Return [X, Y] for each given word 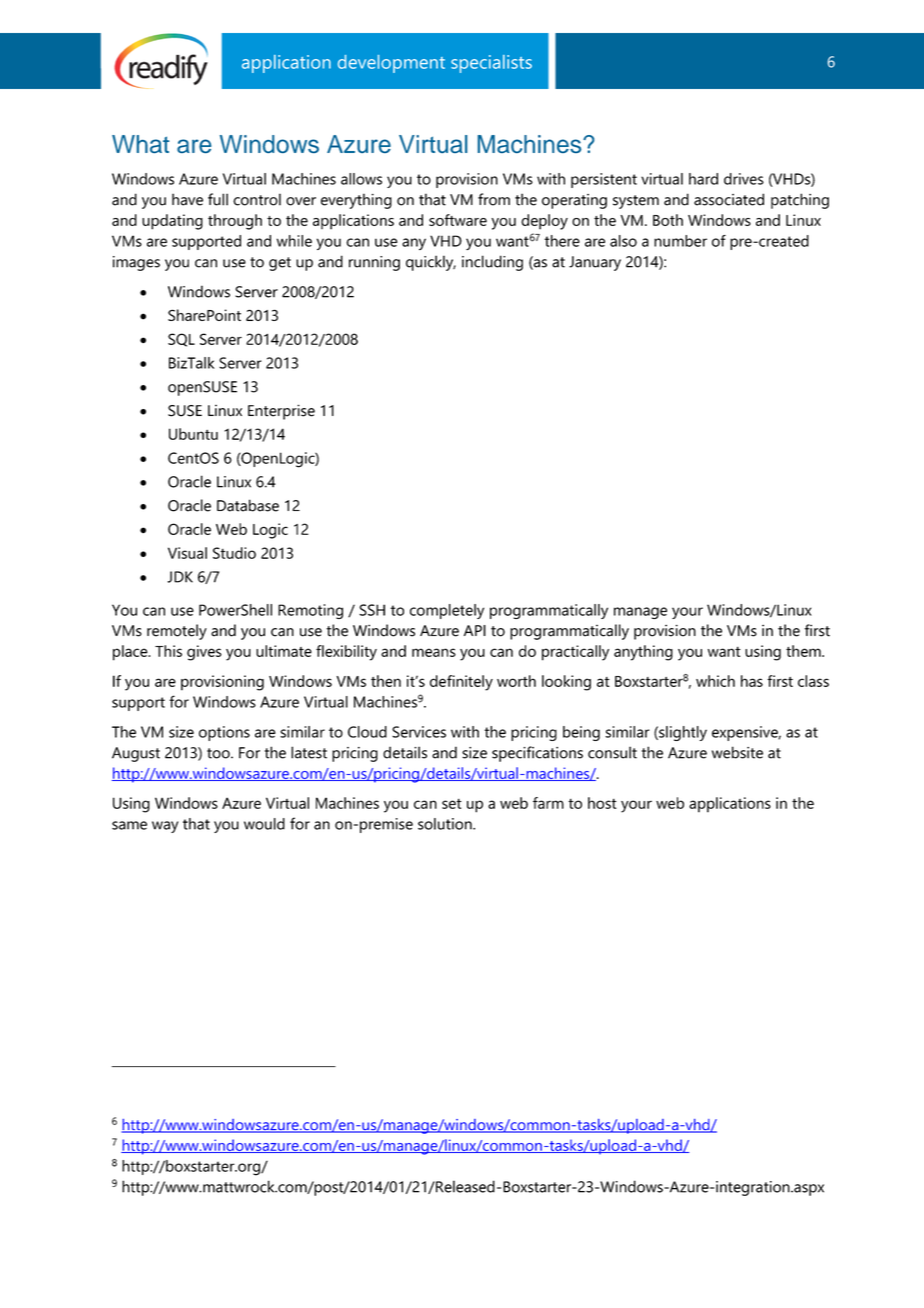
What [140, 144]
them [804, 651]
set [452, 804]
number [680, 241]
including [492, 263]
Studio [234, 553]
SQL [181, 340]
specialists [491, 64]
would [264, 824]
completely [447, 611]
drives [744, 179]
